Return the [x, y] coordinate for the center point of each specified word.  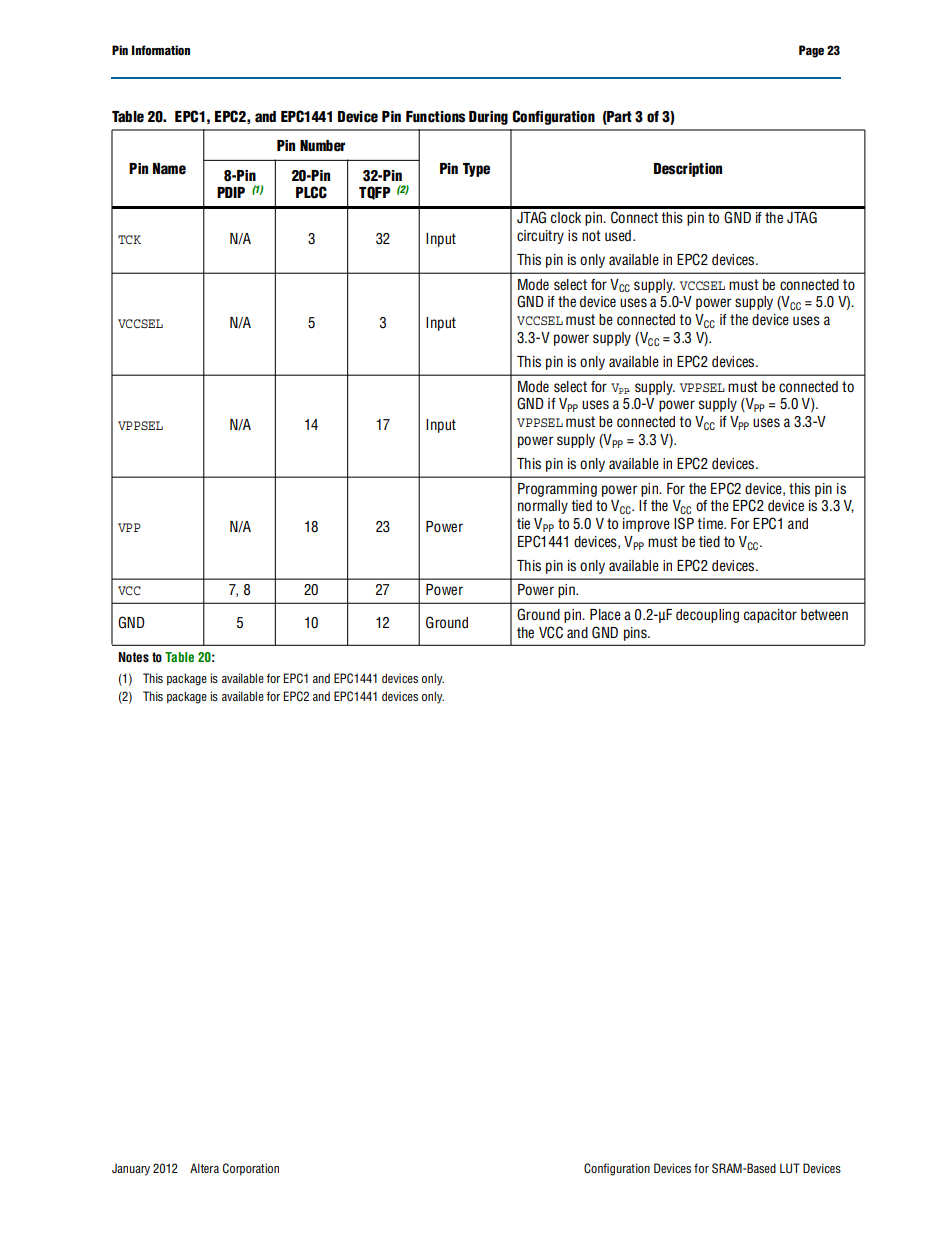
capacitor [770, 616]
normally [543, 507]
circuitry [540, 237]
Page [811, 51]
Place [605, 615]
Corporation [251, 1169]
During [488, 118]
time [711, 523]
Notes [133, 657]
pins [636, 634]
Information [161, 50]
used [618, 236]
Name [169, 169]
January [131, 1169]
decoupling [707, 616]
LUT [790, 1168]
